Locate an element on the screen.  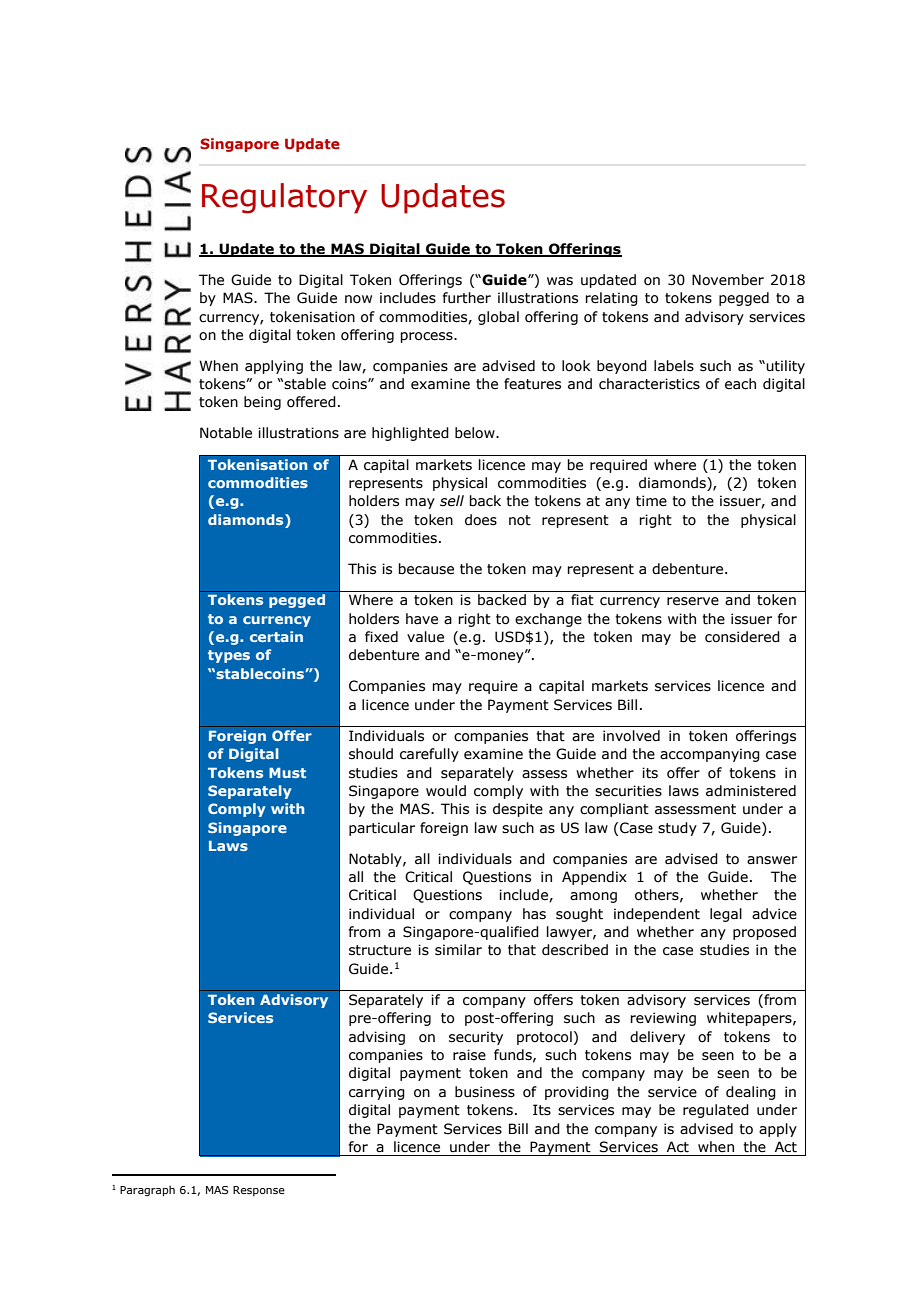
further is located at coordinates (467, 298).
